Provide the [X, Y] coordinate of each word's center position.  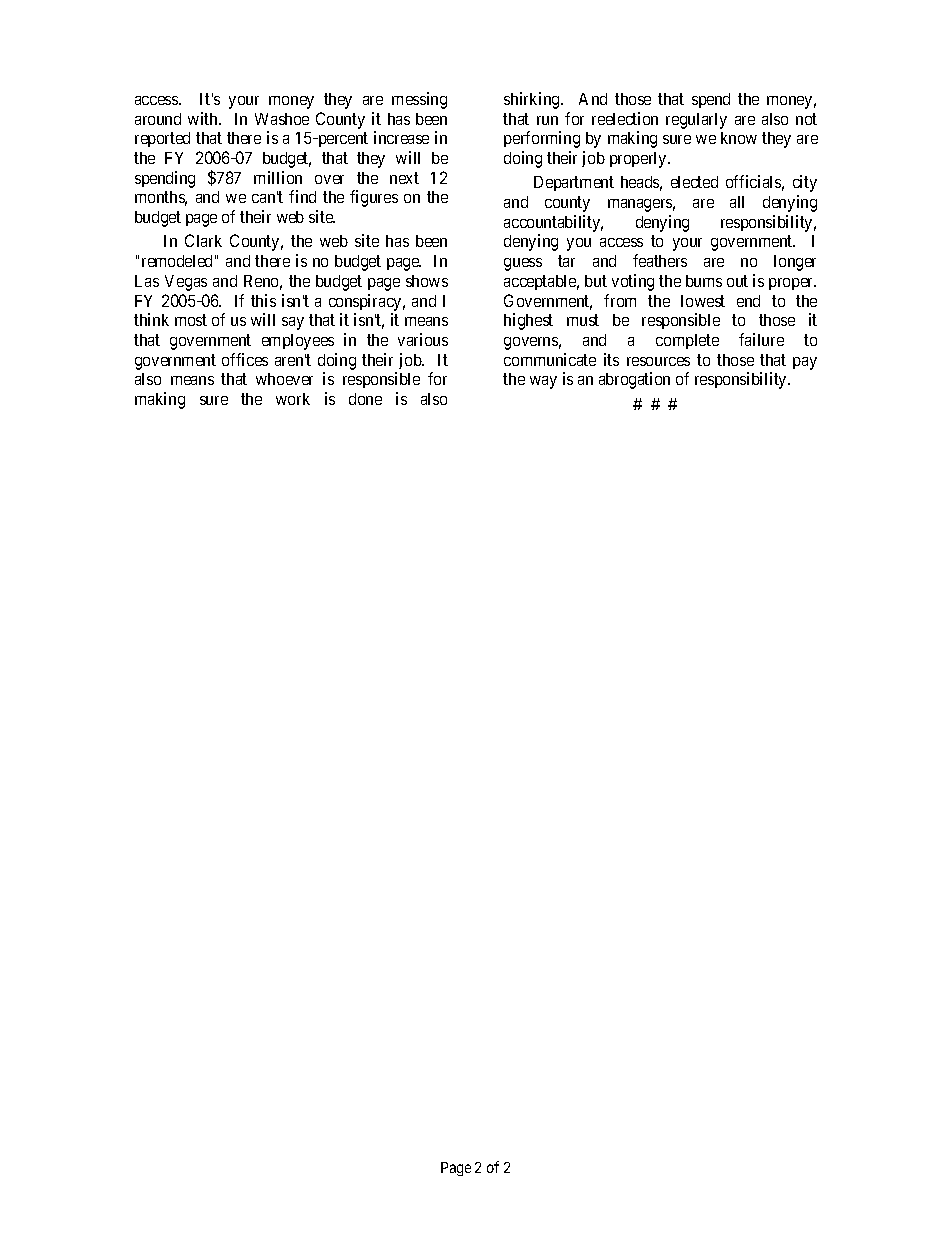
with [204, 118]
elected [694, 182]
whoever [284, 379]
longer [795, 263]
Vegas [186, 283]
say [293, 323]
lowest [703, 301]
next [404, 178]
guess [523, 264]
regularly [696, 121]
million [278, 177]
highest [528, 321]
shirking [533, 100]
